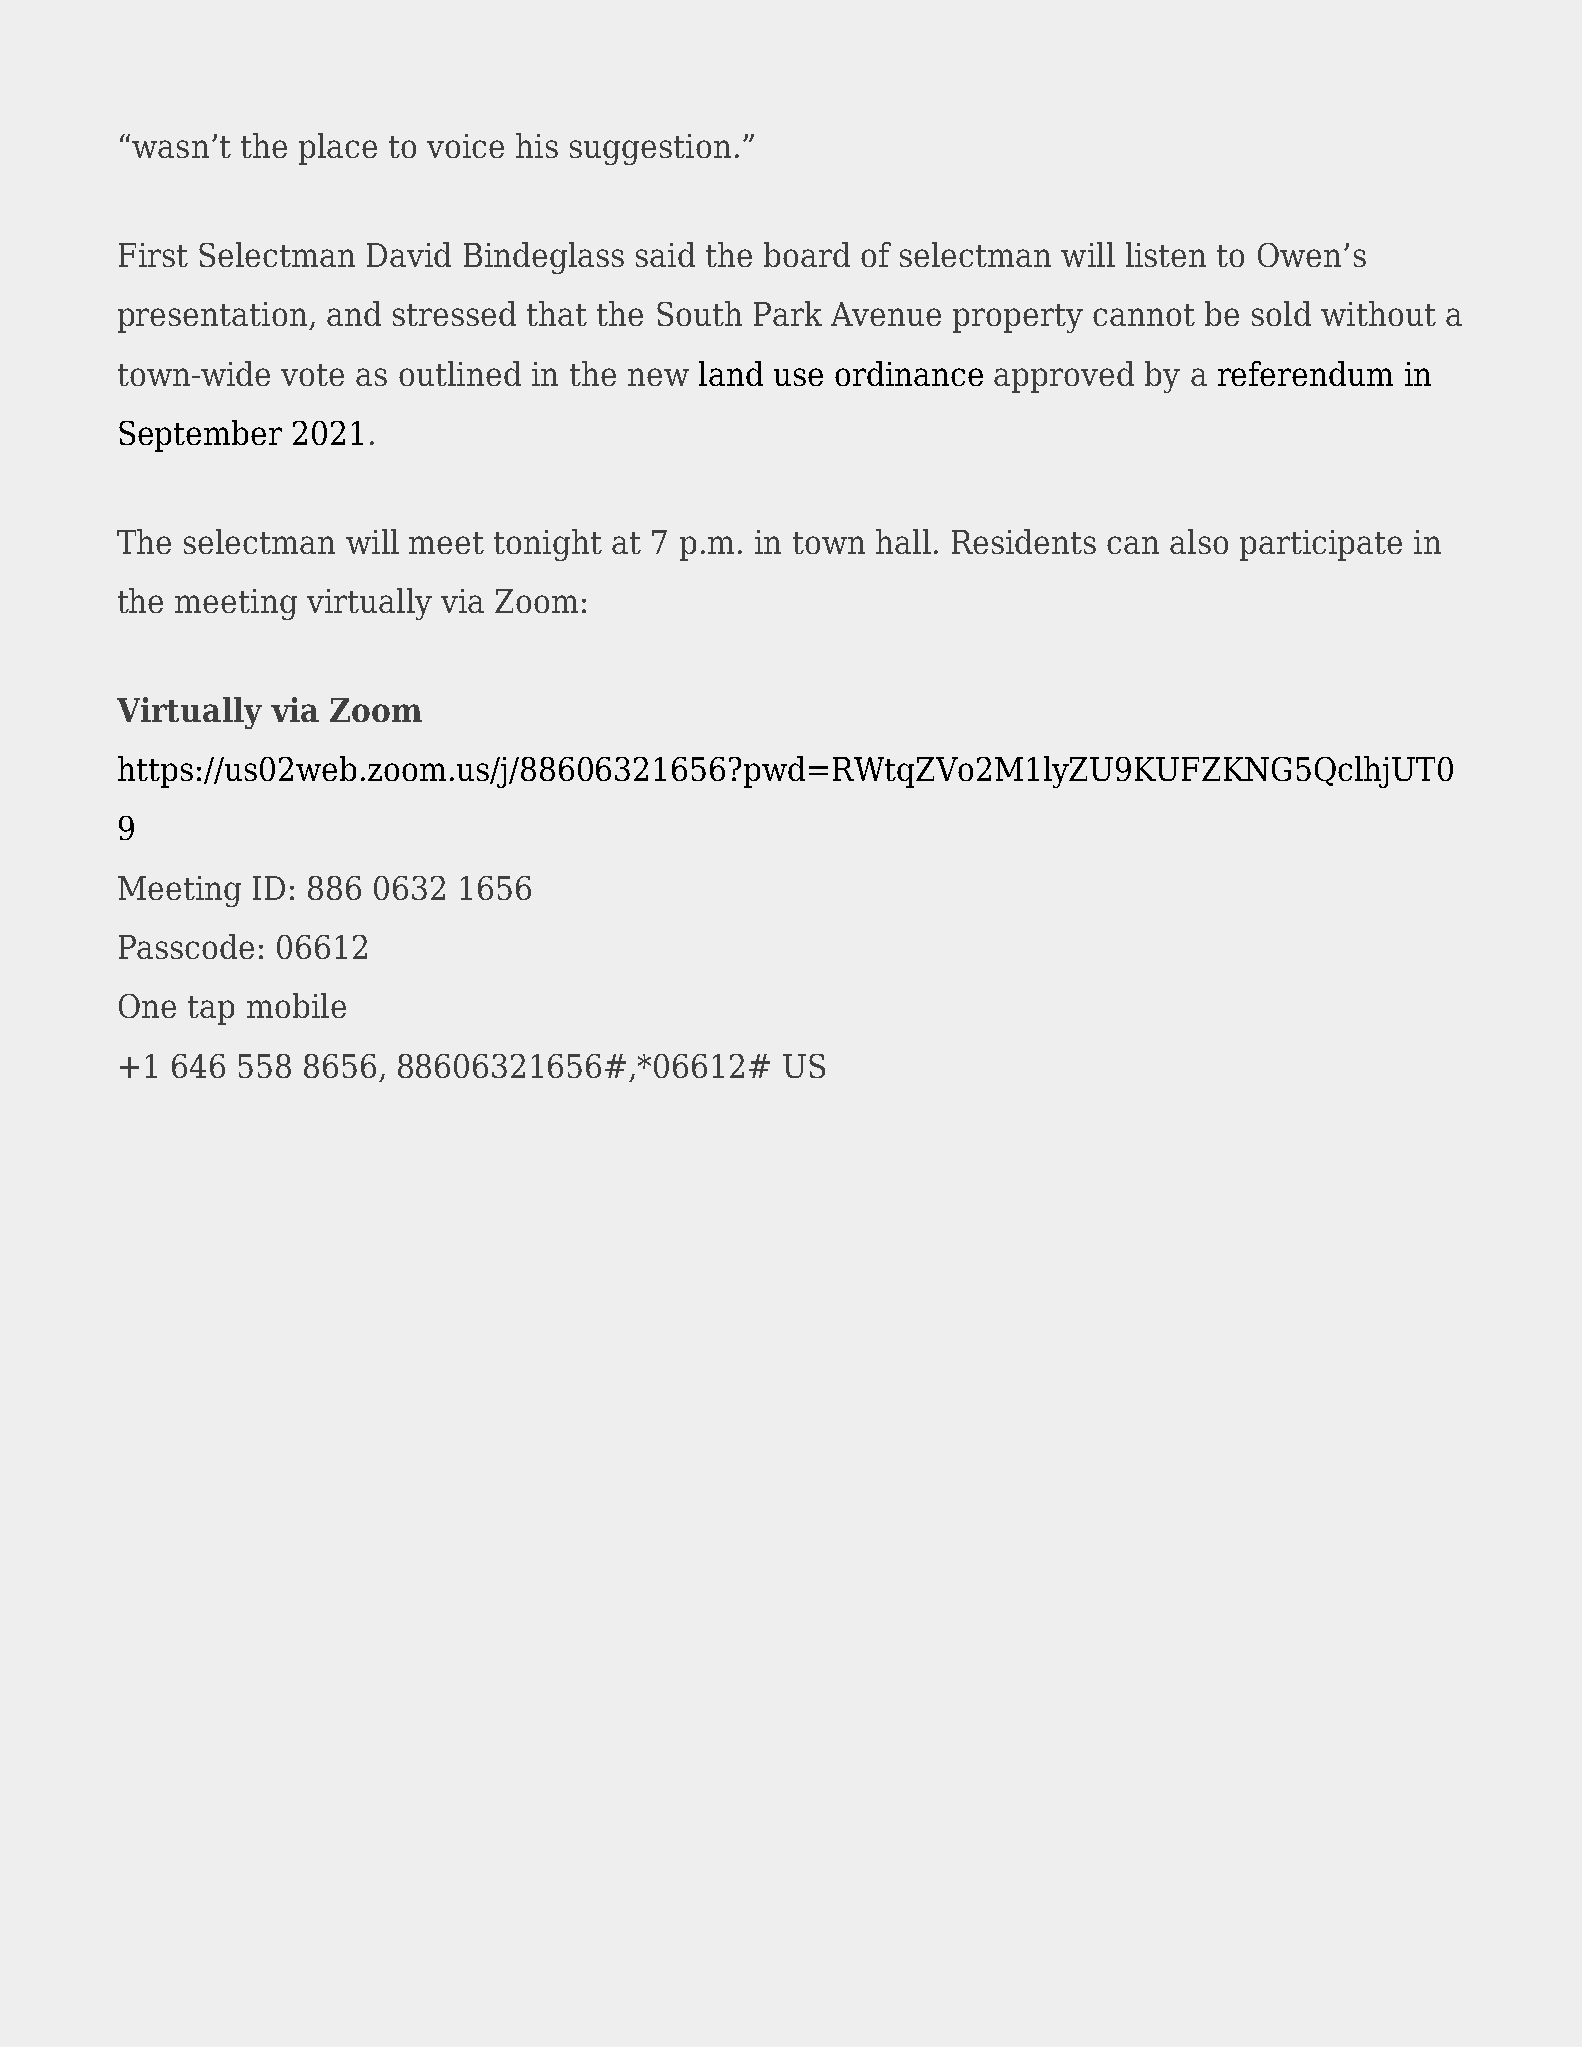 This document has width=1582, height=2047. I want to click on suggestion, so click(650, 149).
